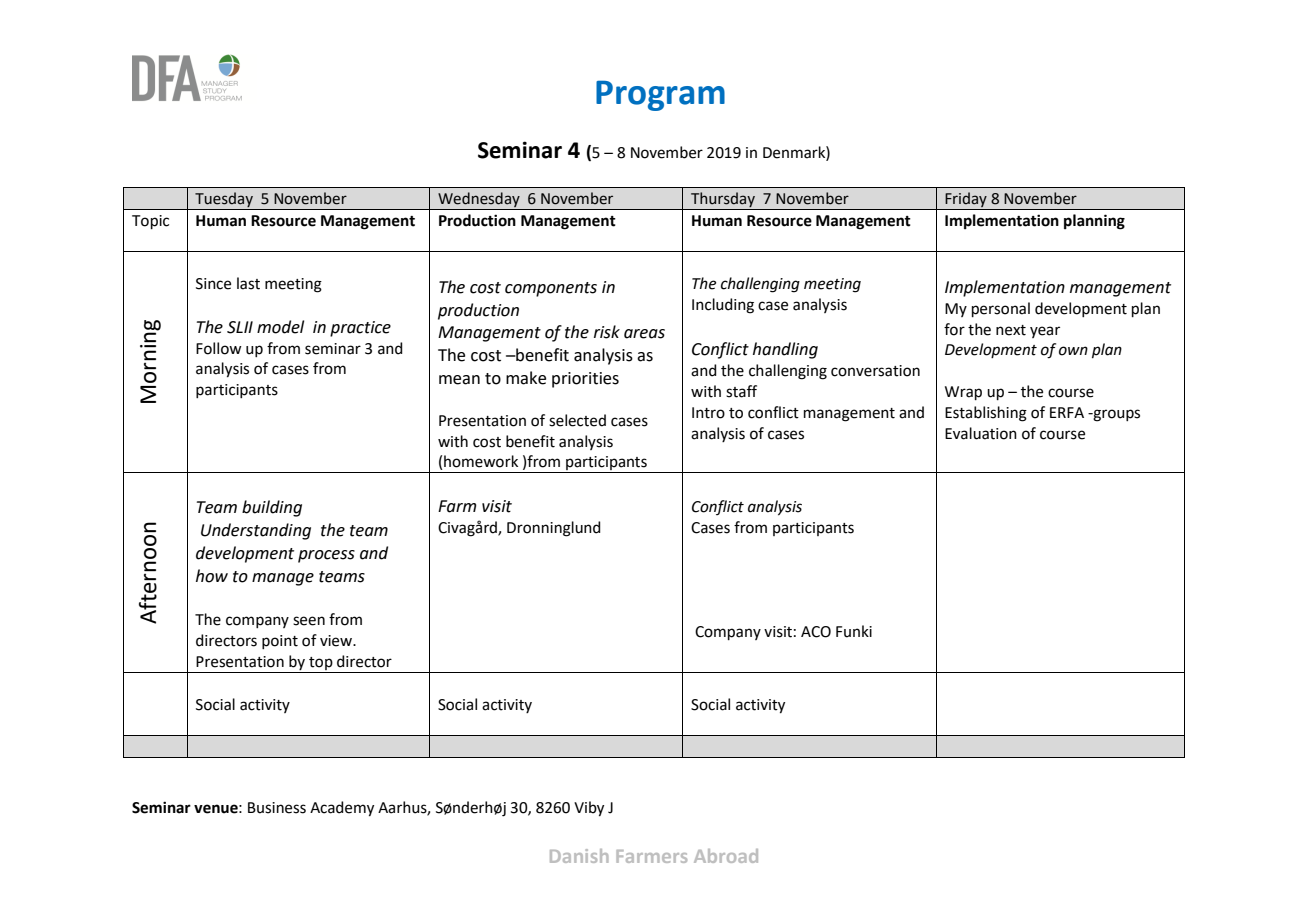  I want to click on selected, so click(577, 420).
